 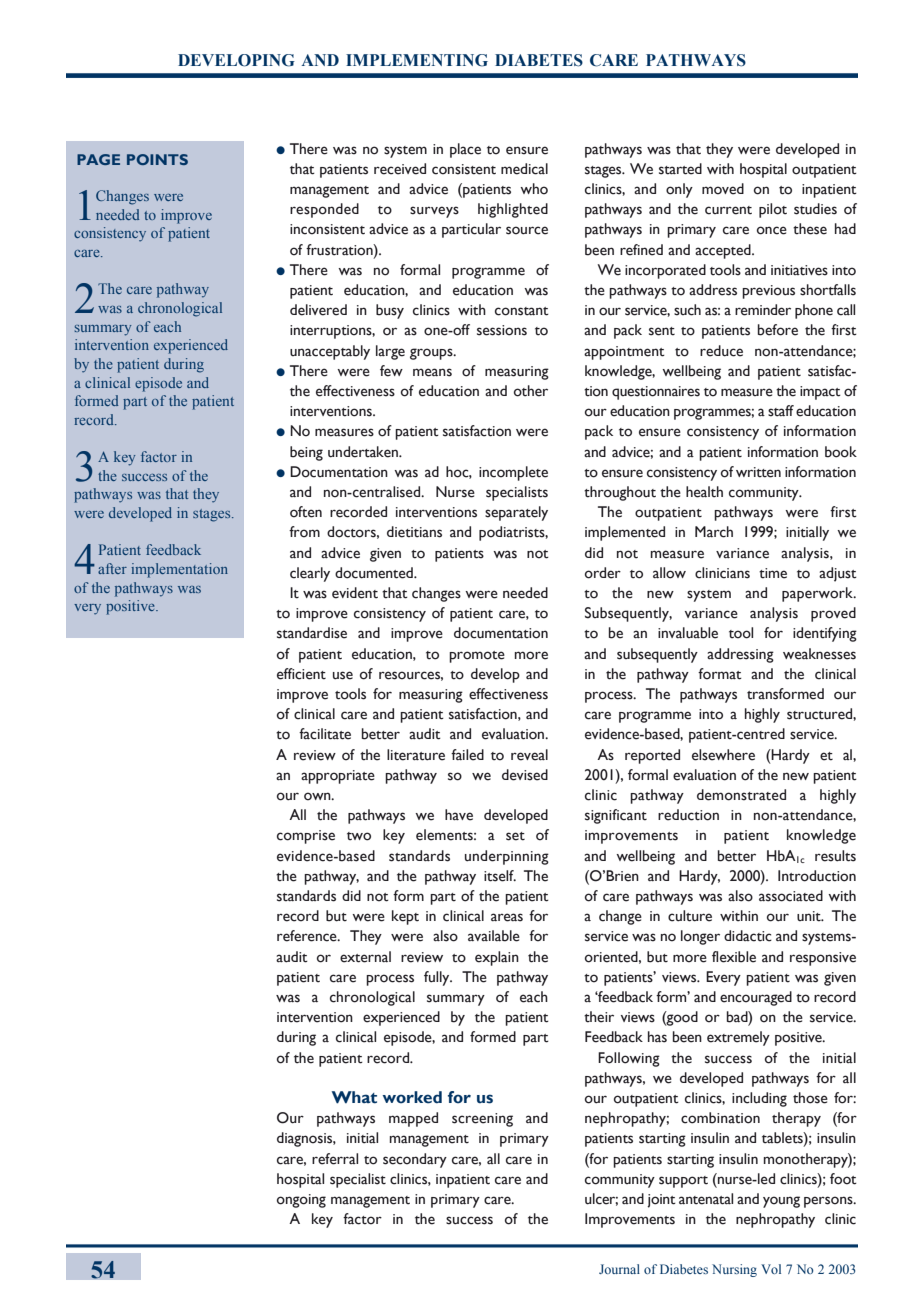 What do you see at coordinates (680, 169) in the screenshot?
I see `started` at bounding box center [680, 169].
